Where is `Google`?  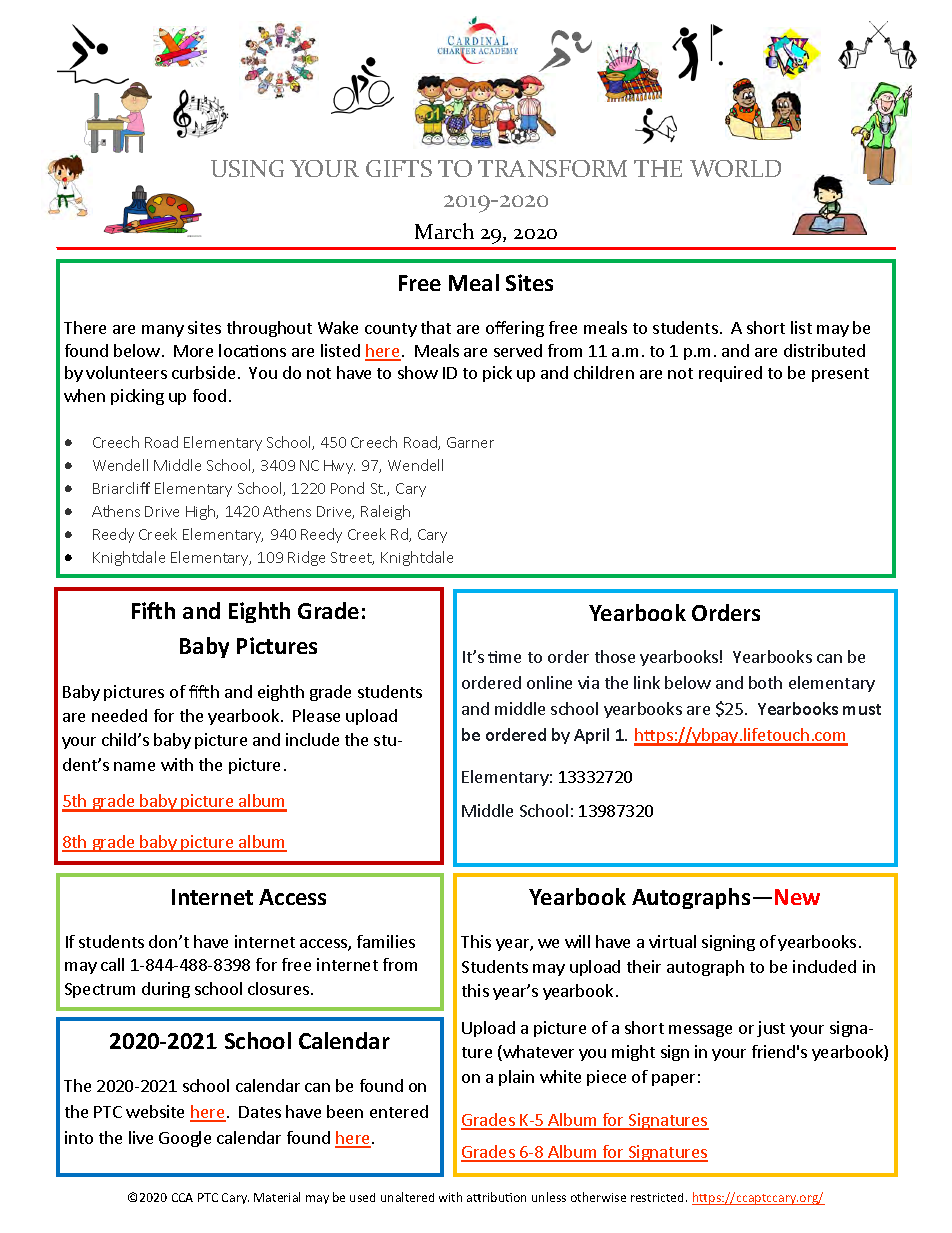
Google is located at coordinates (185, 1139).
